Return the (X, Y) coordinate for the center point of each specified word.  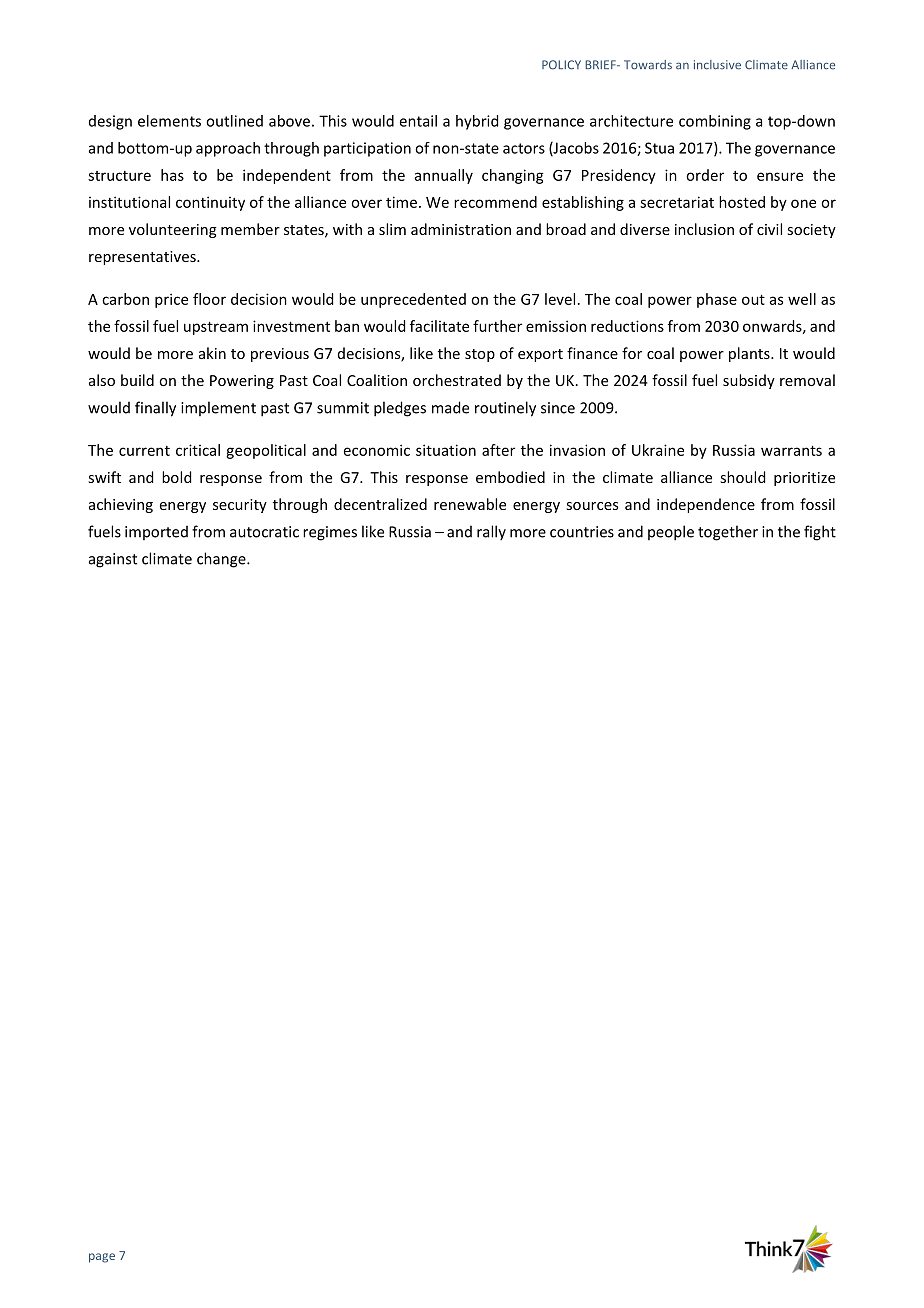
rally (491, 533)
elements (169, 121)
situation (446, 450)
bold (176, 477)
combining (715, 122)
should (742, 477)
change (222, 560)
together (728, 533)
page (102, 1258)
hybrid (477, 122)
